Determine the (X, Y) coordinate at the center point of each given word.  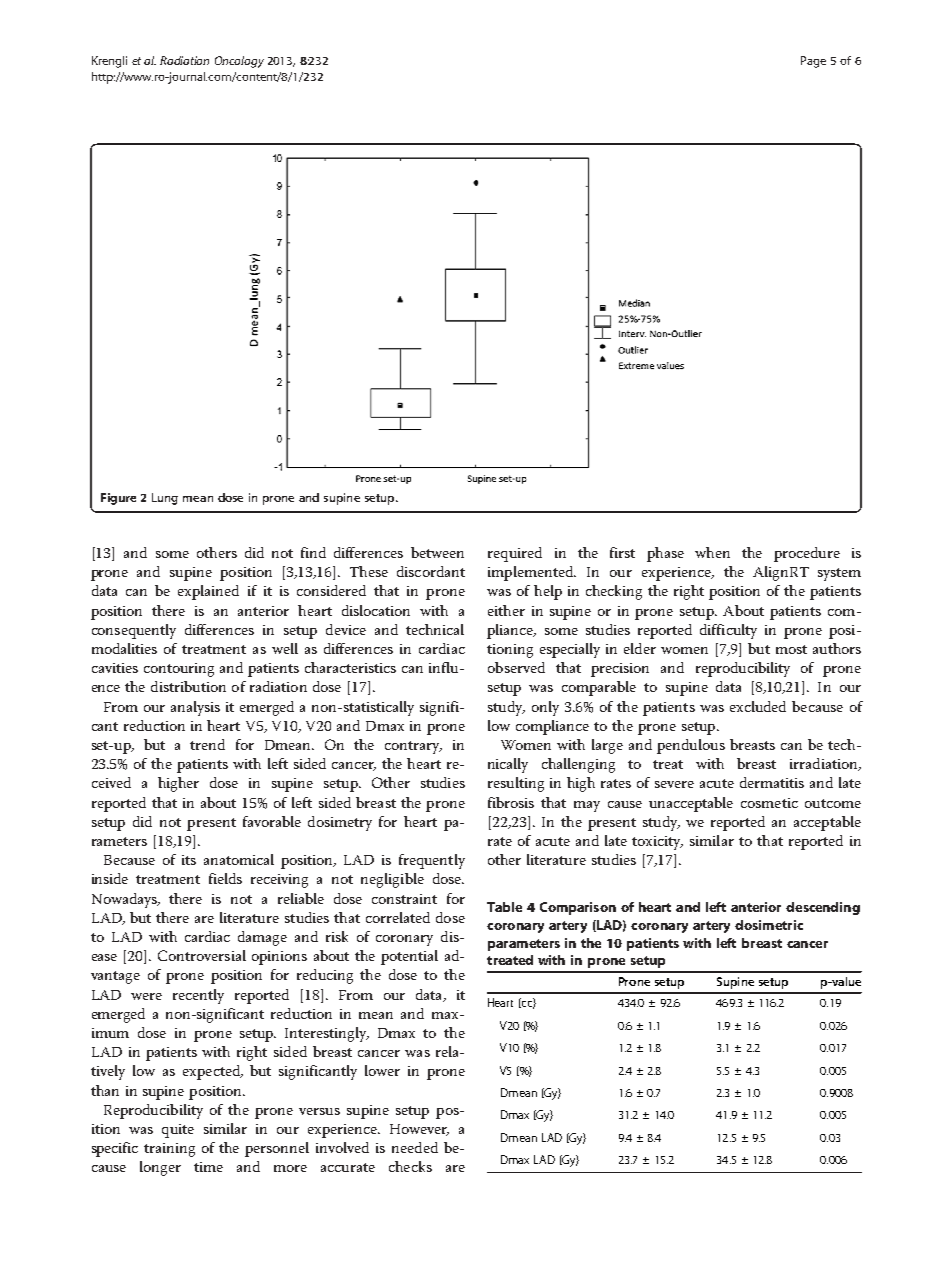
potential (409, 957)
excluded (758, 706)
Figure (118, 499)
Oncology (239, 62)
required (515, 554)
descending (823, 908)
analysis (195, 708)
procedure (807, 554)
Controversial (202, 955)
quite (178, 1131)
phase (665, 554)
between (437, 552)
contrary (413, 747)
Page (813, 62)
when (712, 552)
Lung (165, 499)
